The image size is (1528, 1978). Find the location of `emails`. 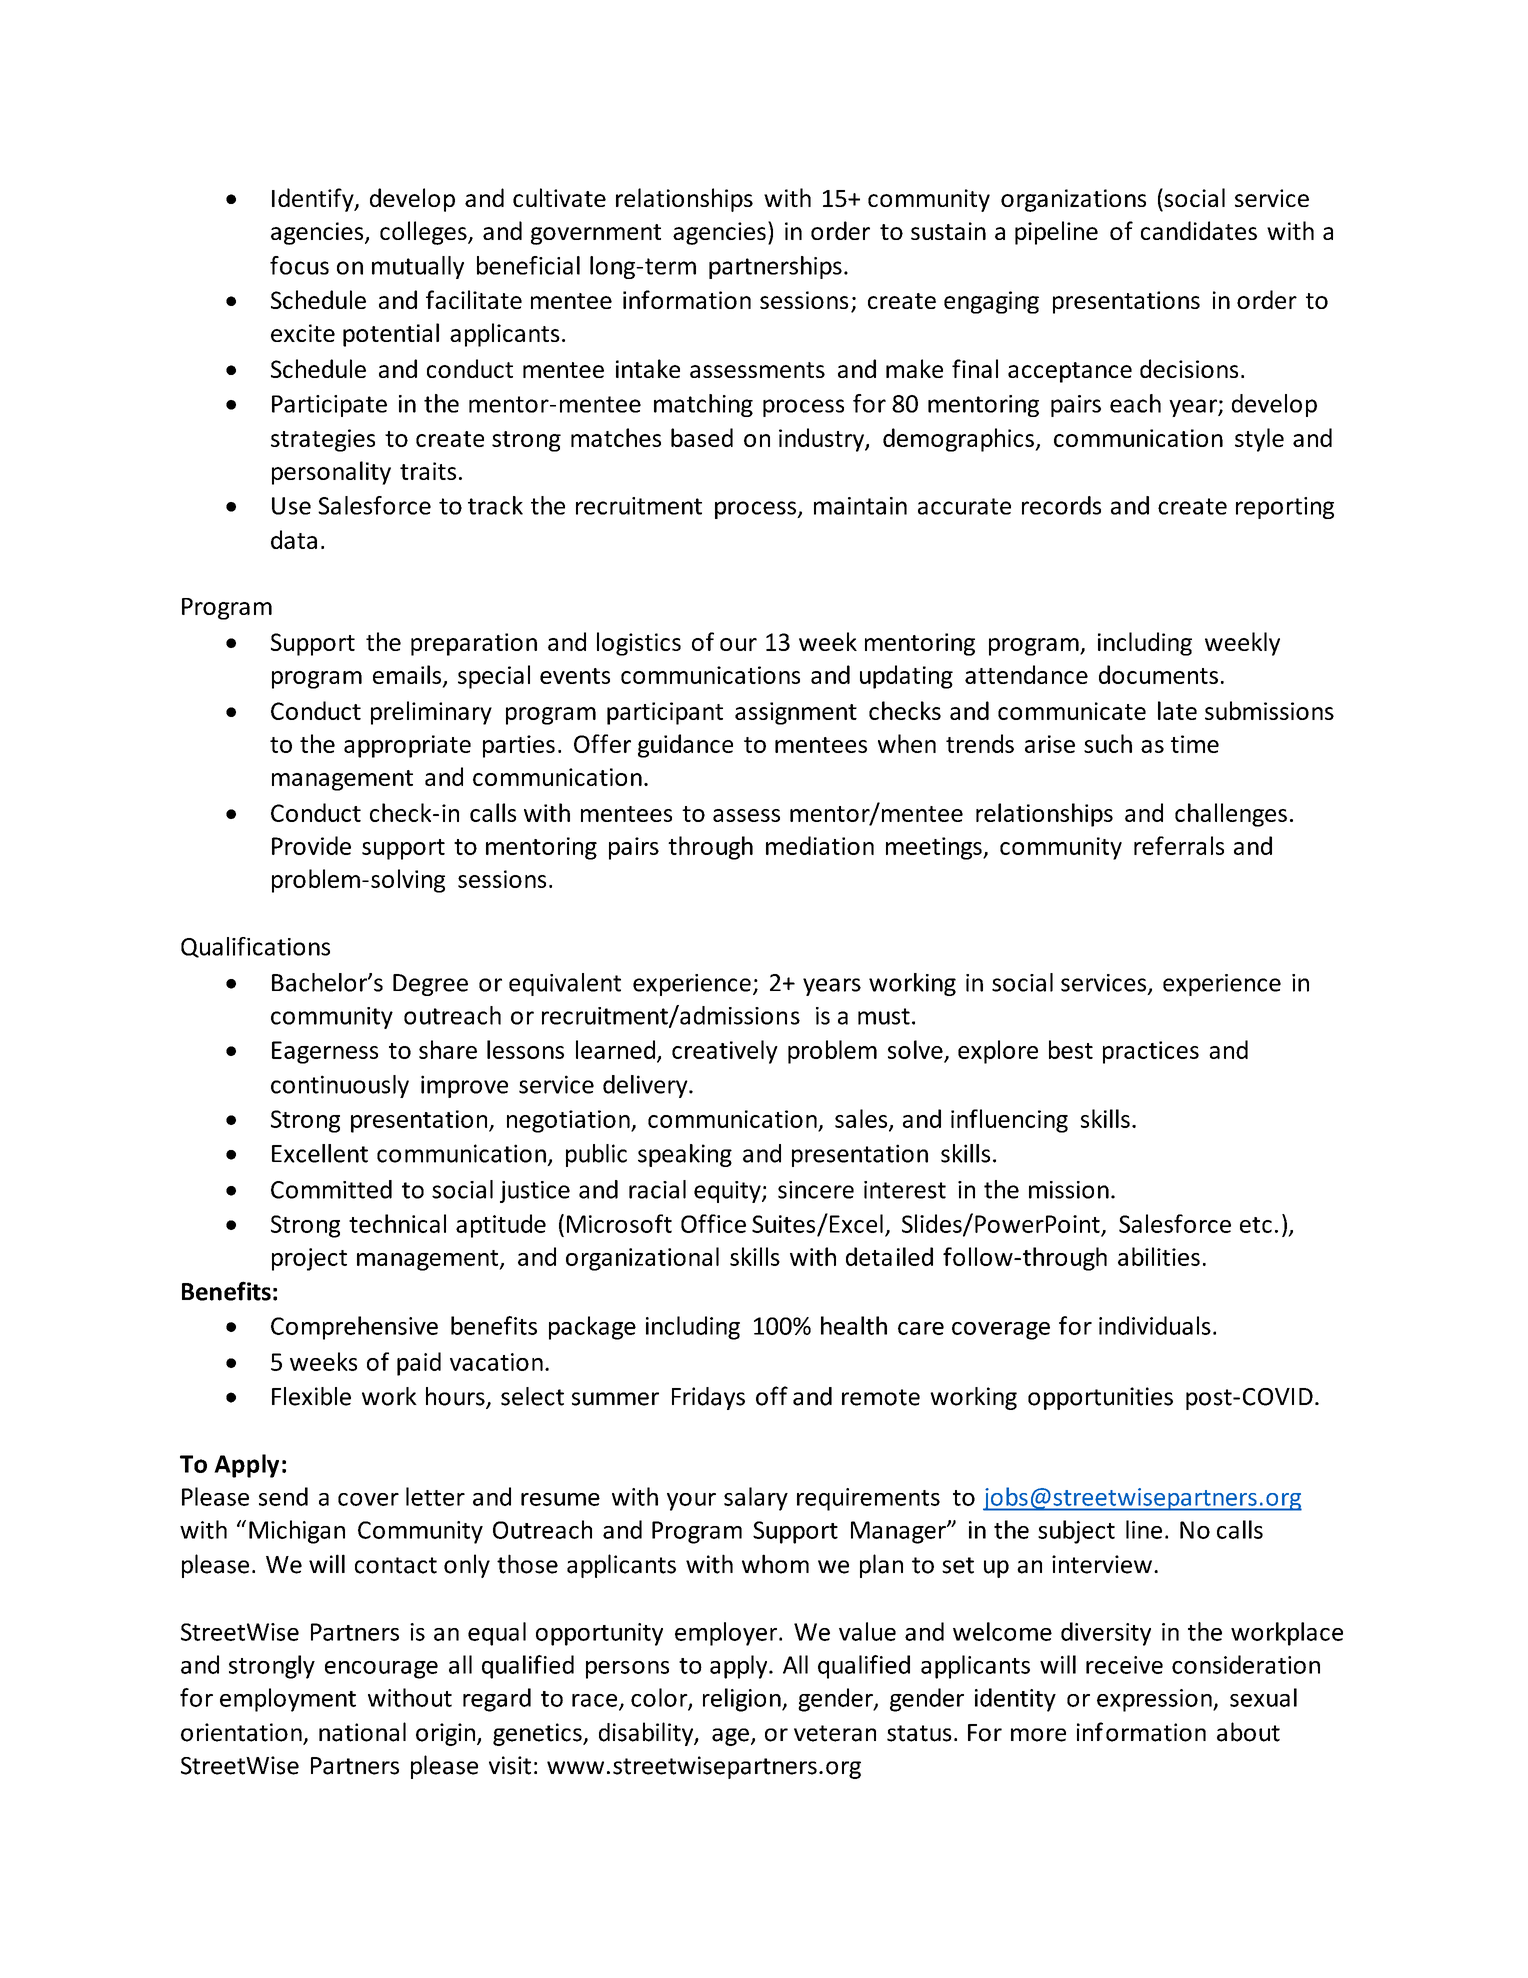

emails is located at coordinates (407, 674).
